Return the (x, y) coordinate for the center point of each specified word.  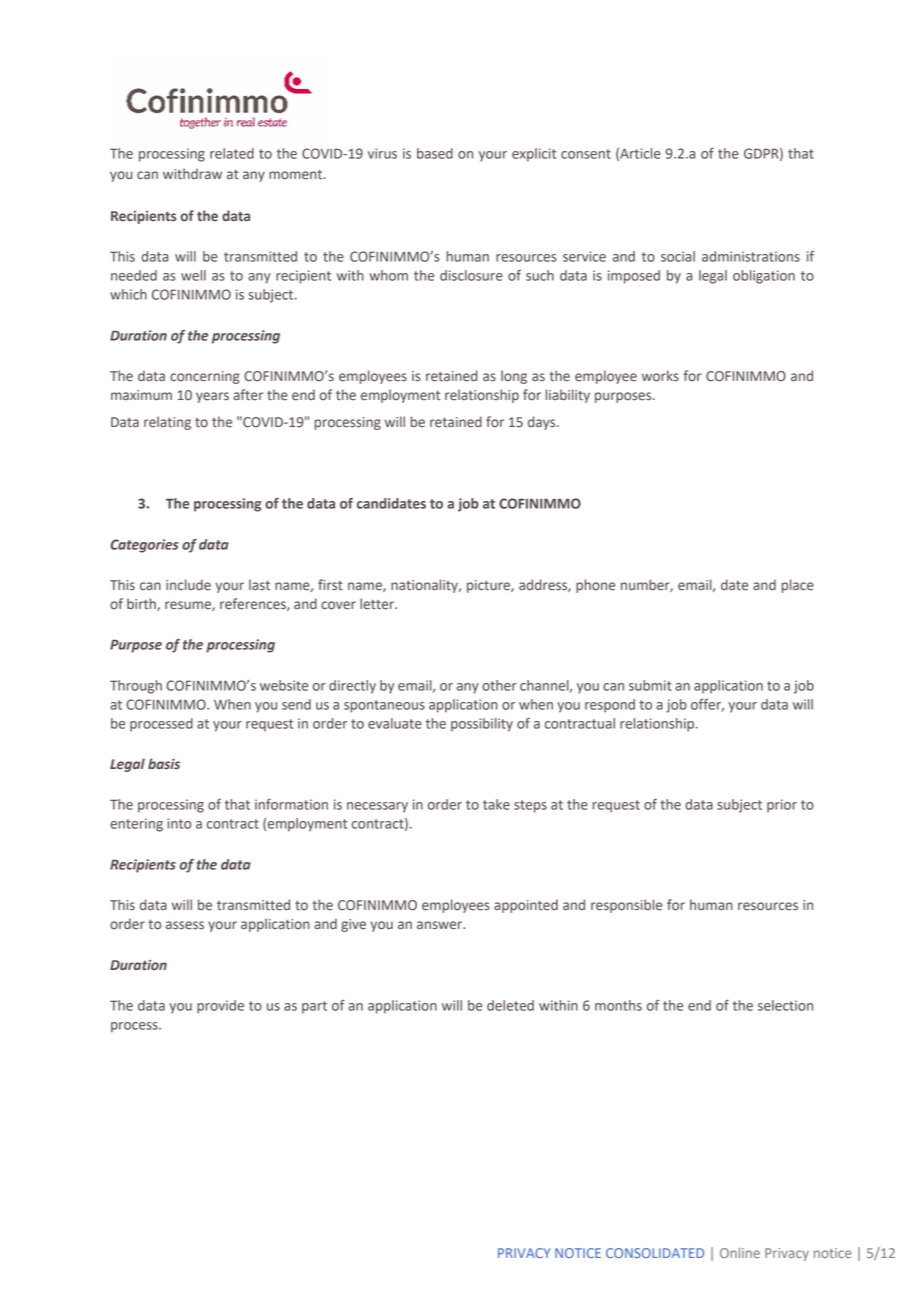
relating (167, 423)
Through (136, 687)
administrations (751, 256)
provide (220, 1007)
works (660, 376)
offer (707, 705)
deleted (510, 1005)
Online (740, 1252)
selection (785, 1005)
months (618, 1005)
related (232, 153)
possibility (482, 725)
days (543, 423)
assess (185, 925)
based (435, 153)
